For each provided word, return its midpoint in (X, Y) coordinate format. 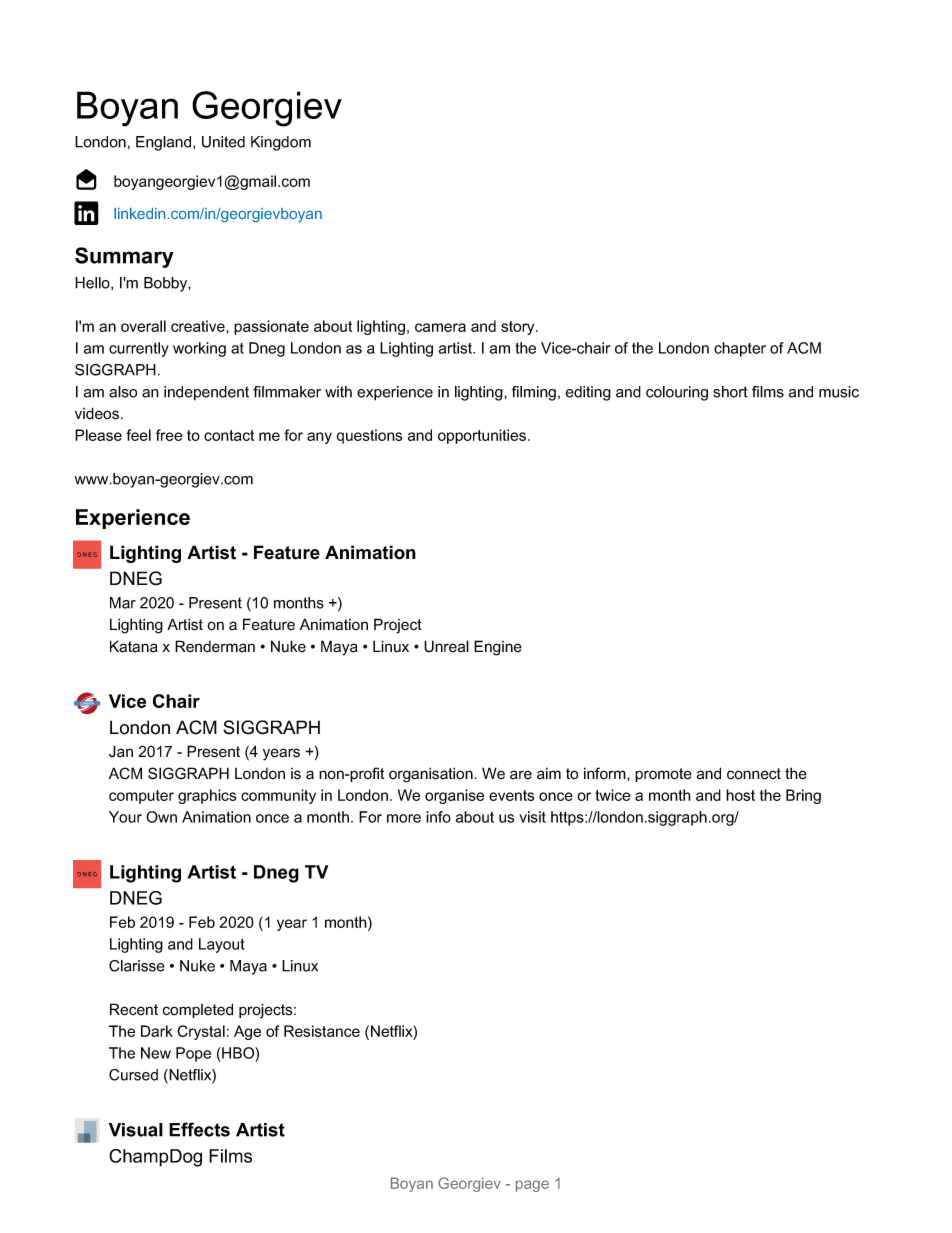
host (740, 795)
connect (754, 774)
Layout (222, 945)
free (169, 435)
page (532, 1186)
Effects (199, 1129)
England (165, 143)
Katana (134, 646)
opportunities (482, 436)
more (404, 818)
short (730, 392)
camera (440, 327)
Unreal (446, 646)
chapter (740, 349)
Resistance (322, 1031)
